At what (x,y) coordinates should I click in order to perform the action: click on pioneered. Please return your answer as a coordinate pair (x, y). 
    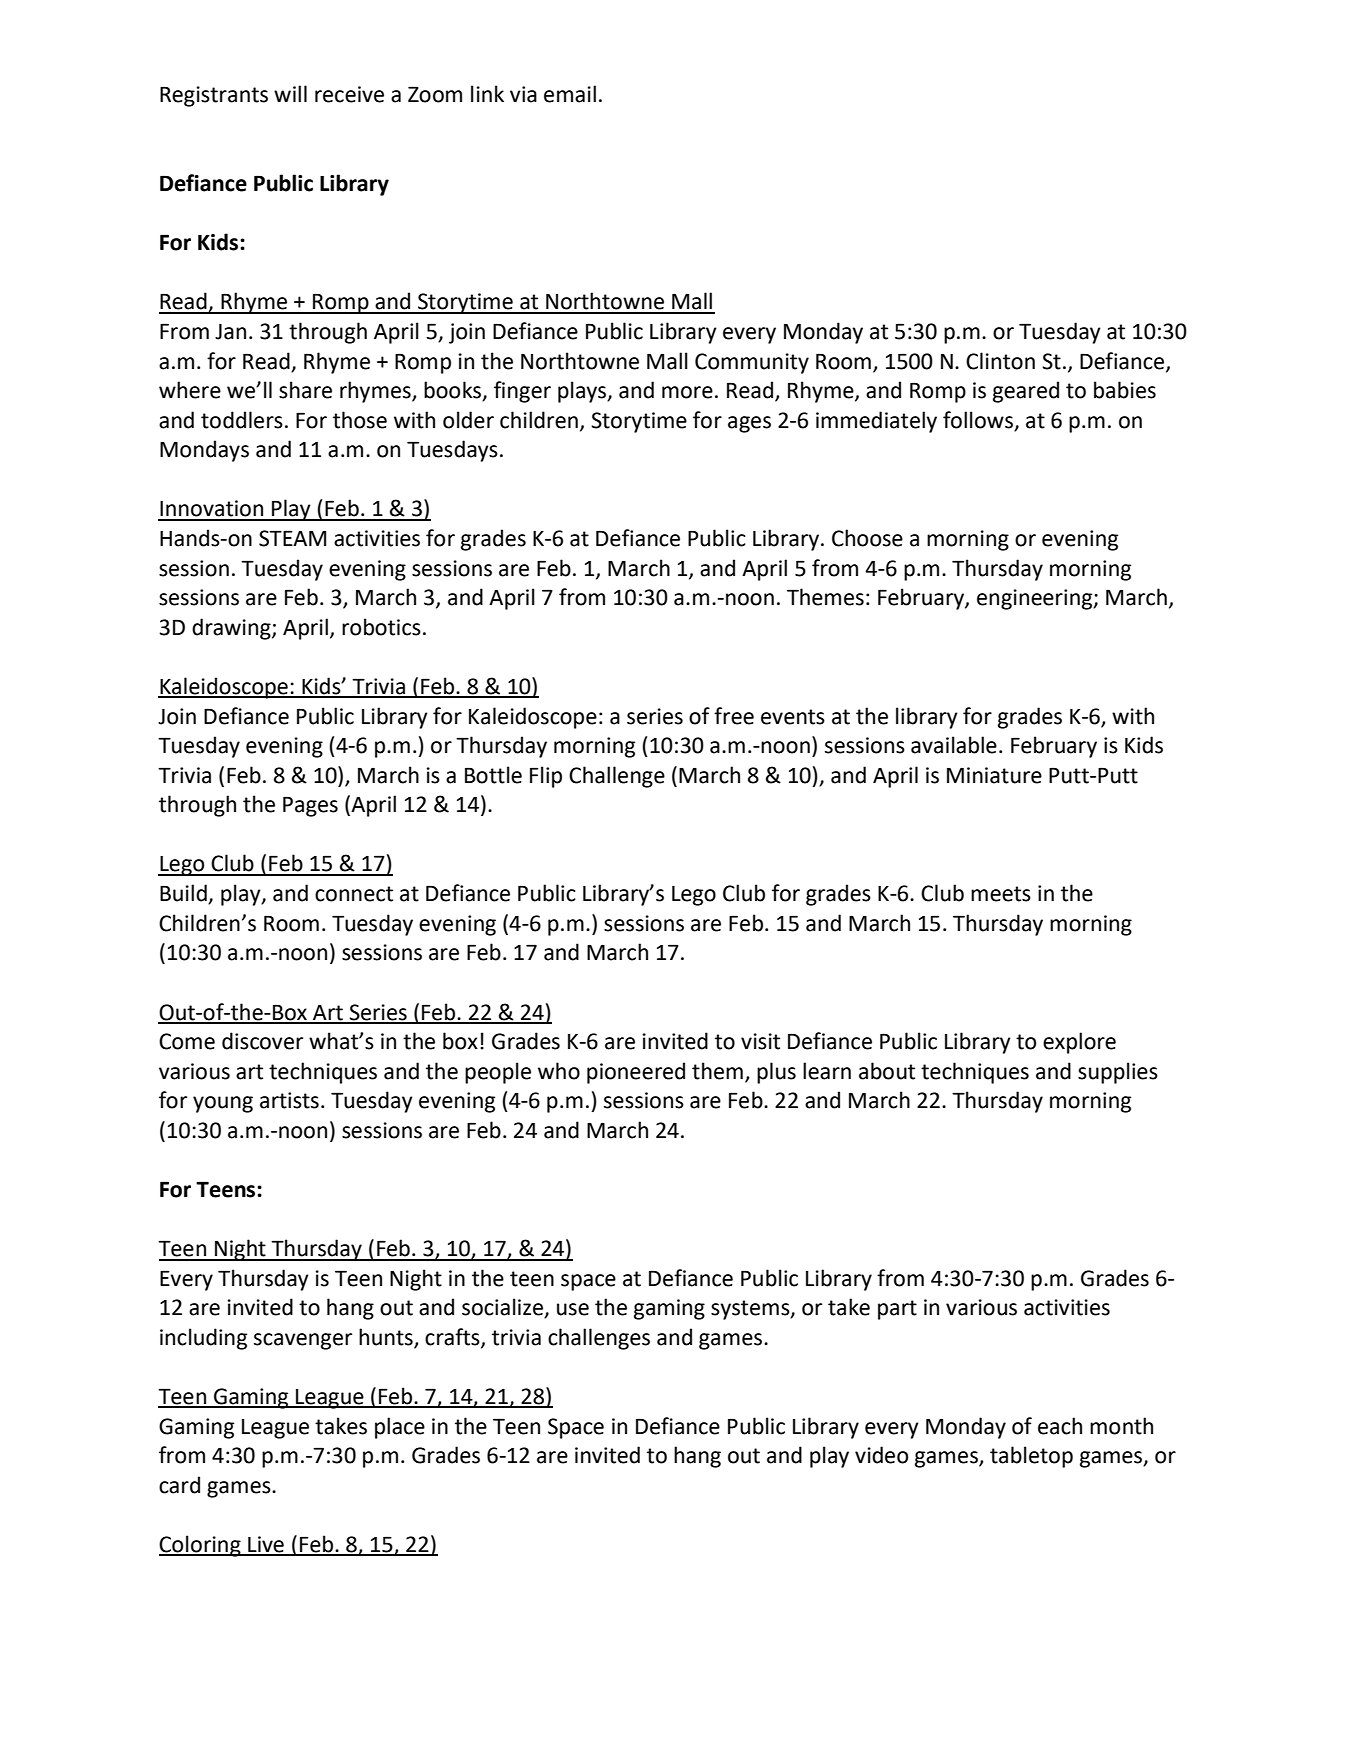
    Looking at the image, I should click on (636, 1073).
